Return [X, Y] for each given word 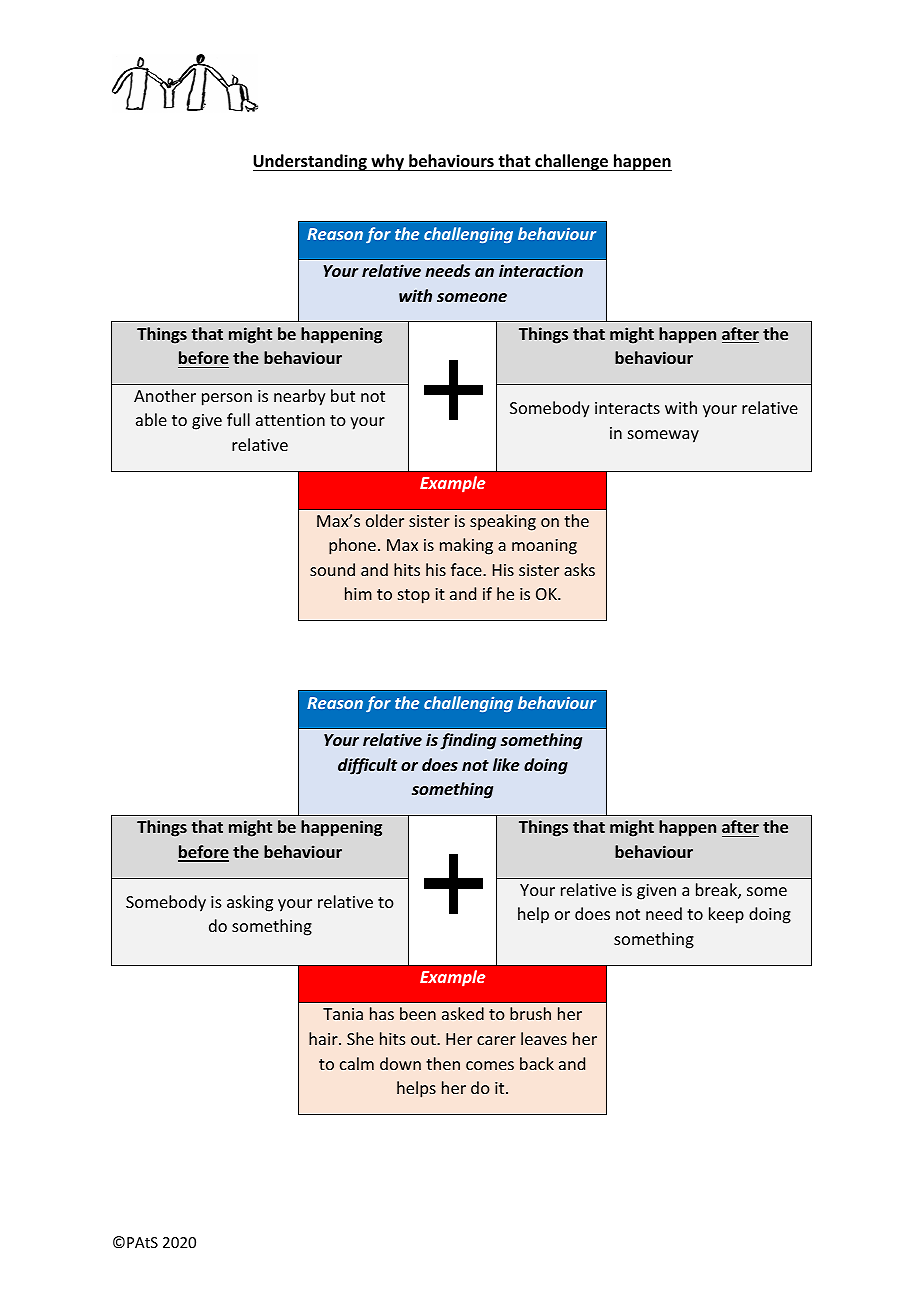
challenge [571, 162]
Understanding [311, 162]
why [387, 162]
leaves [544, 1038]
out [424, 1039]
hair [324, 1038]
